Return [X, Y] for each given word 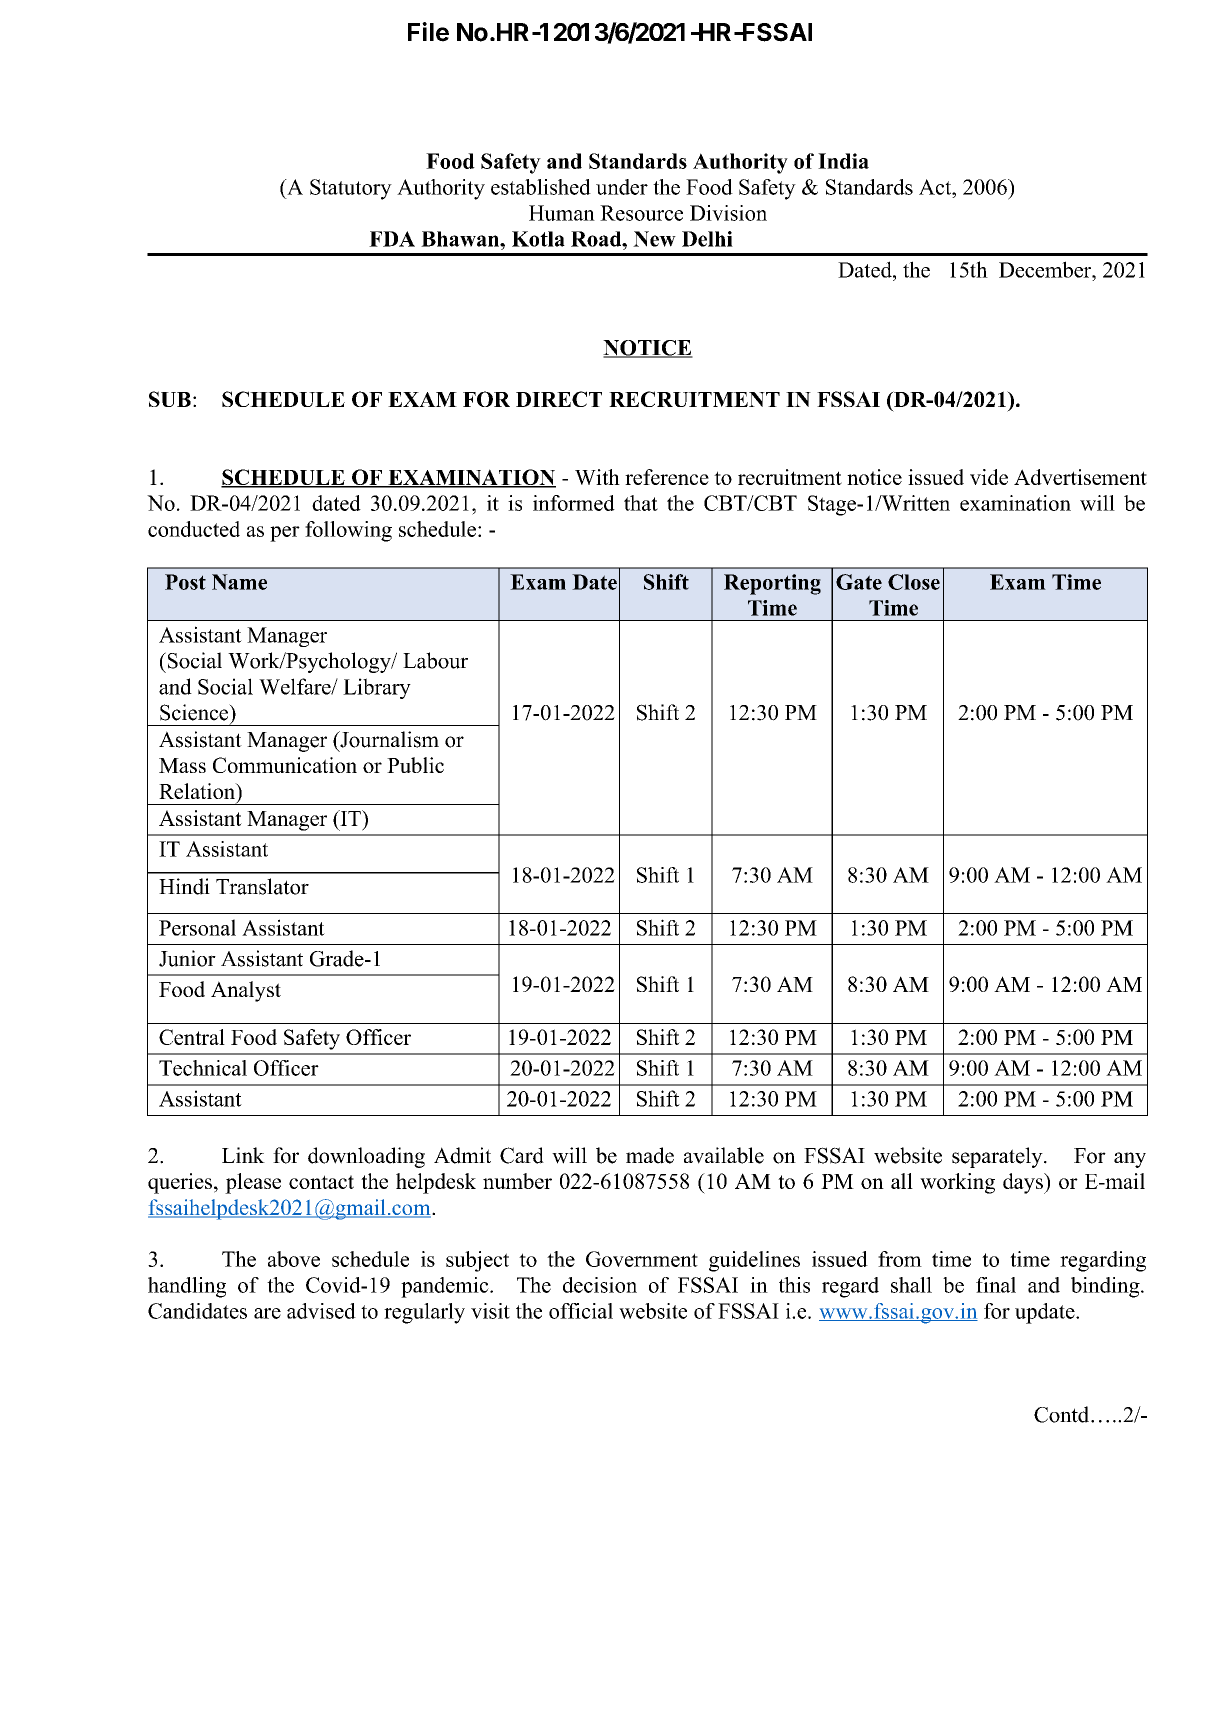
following [348, 531]
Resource [641, 213]
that [641, 503]
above [294, 1259]
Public [415, 765]
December [1046, 269]
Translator [262, 886]
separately [998, 1157]
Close [914, 582]
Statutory [351, 189]
